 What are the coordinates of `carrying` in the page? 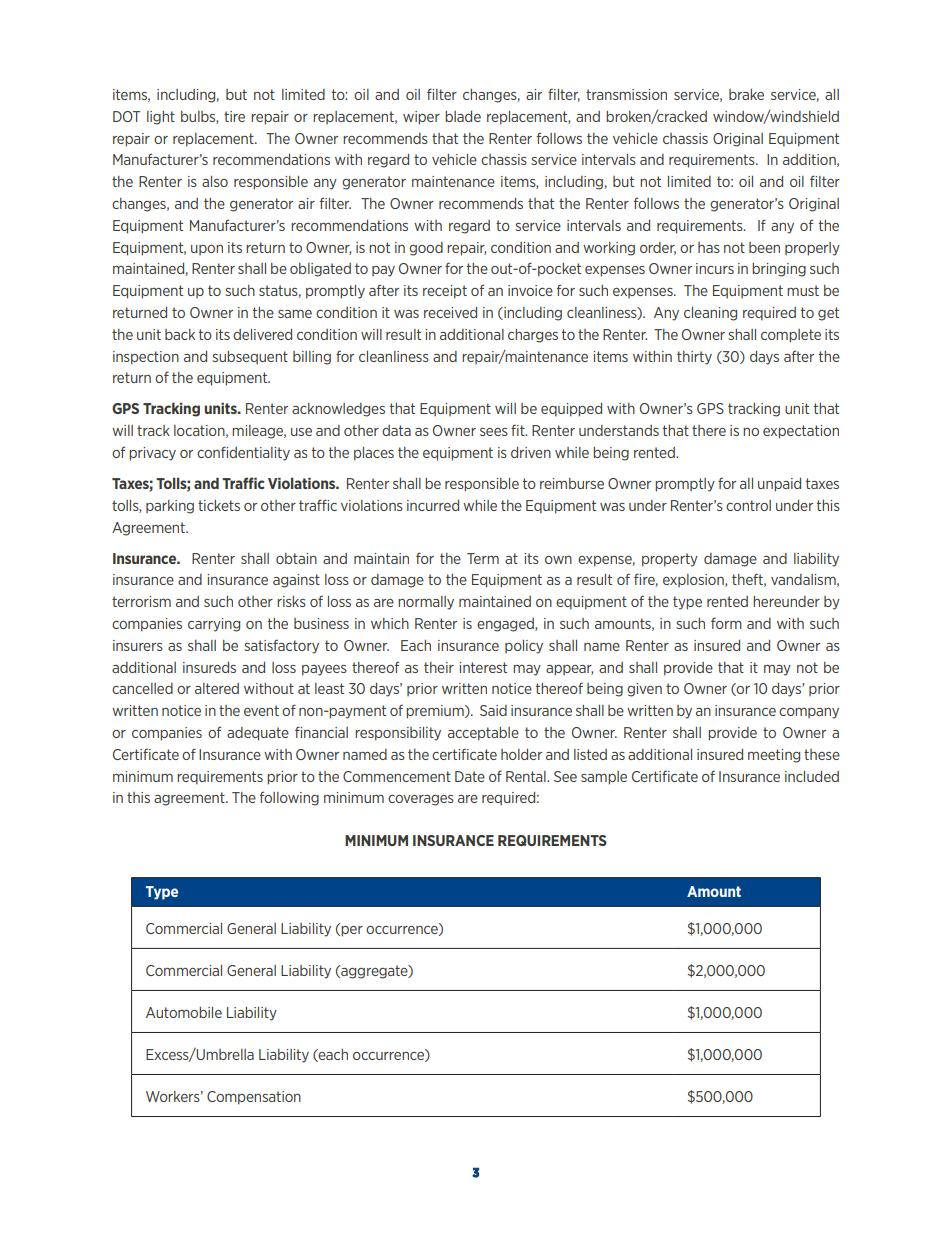 It's located at (214, 625).
